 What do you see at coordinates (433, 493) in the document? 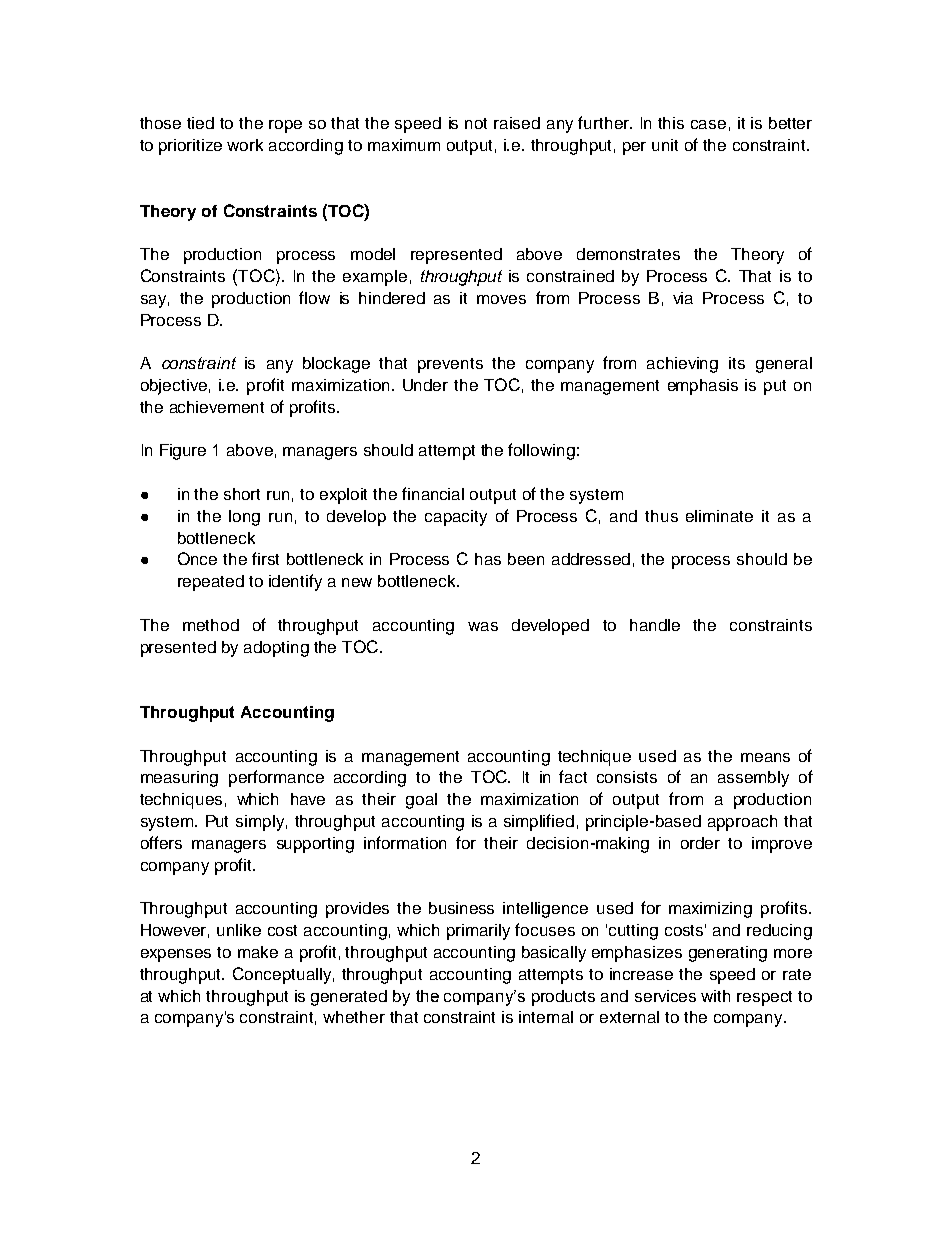
I see `financial` at bounding box center [433, 493].
